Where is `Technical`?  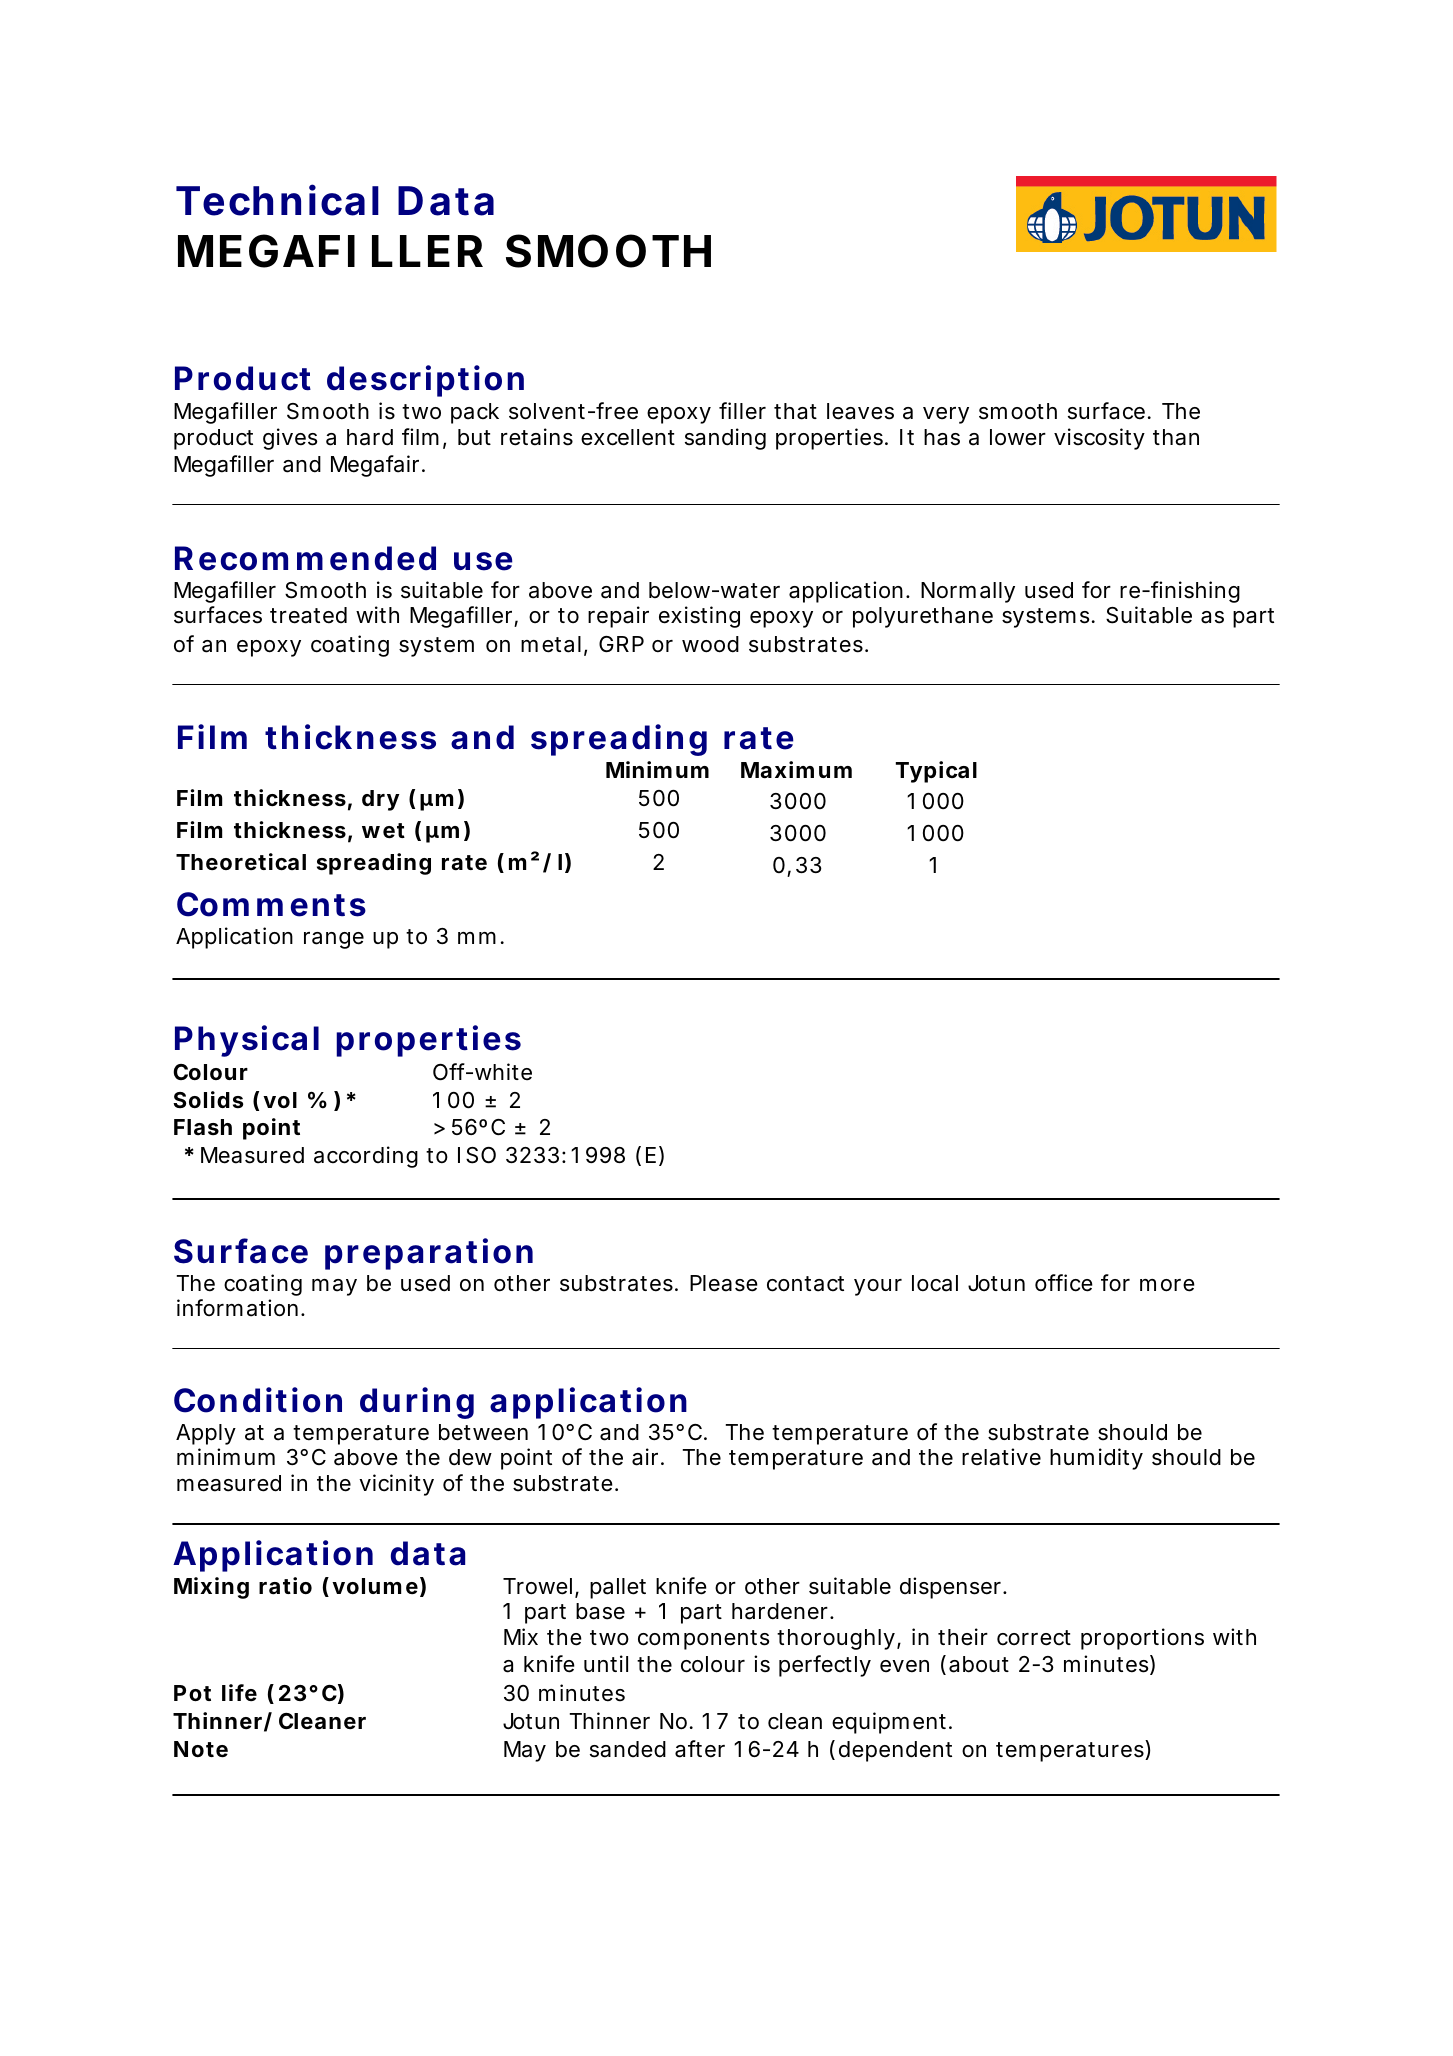 Technical is located at coordinates (277, 200).
